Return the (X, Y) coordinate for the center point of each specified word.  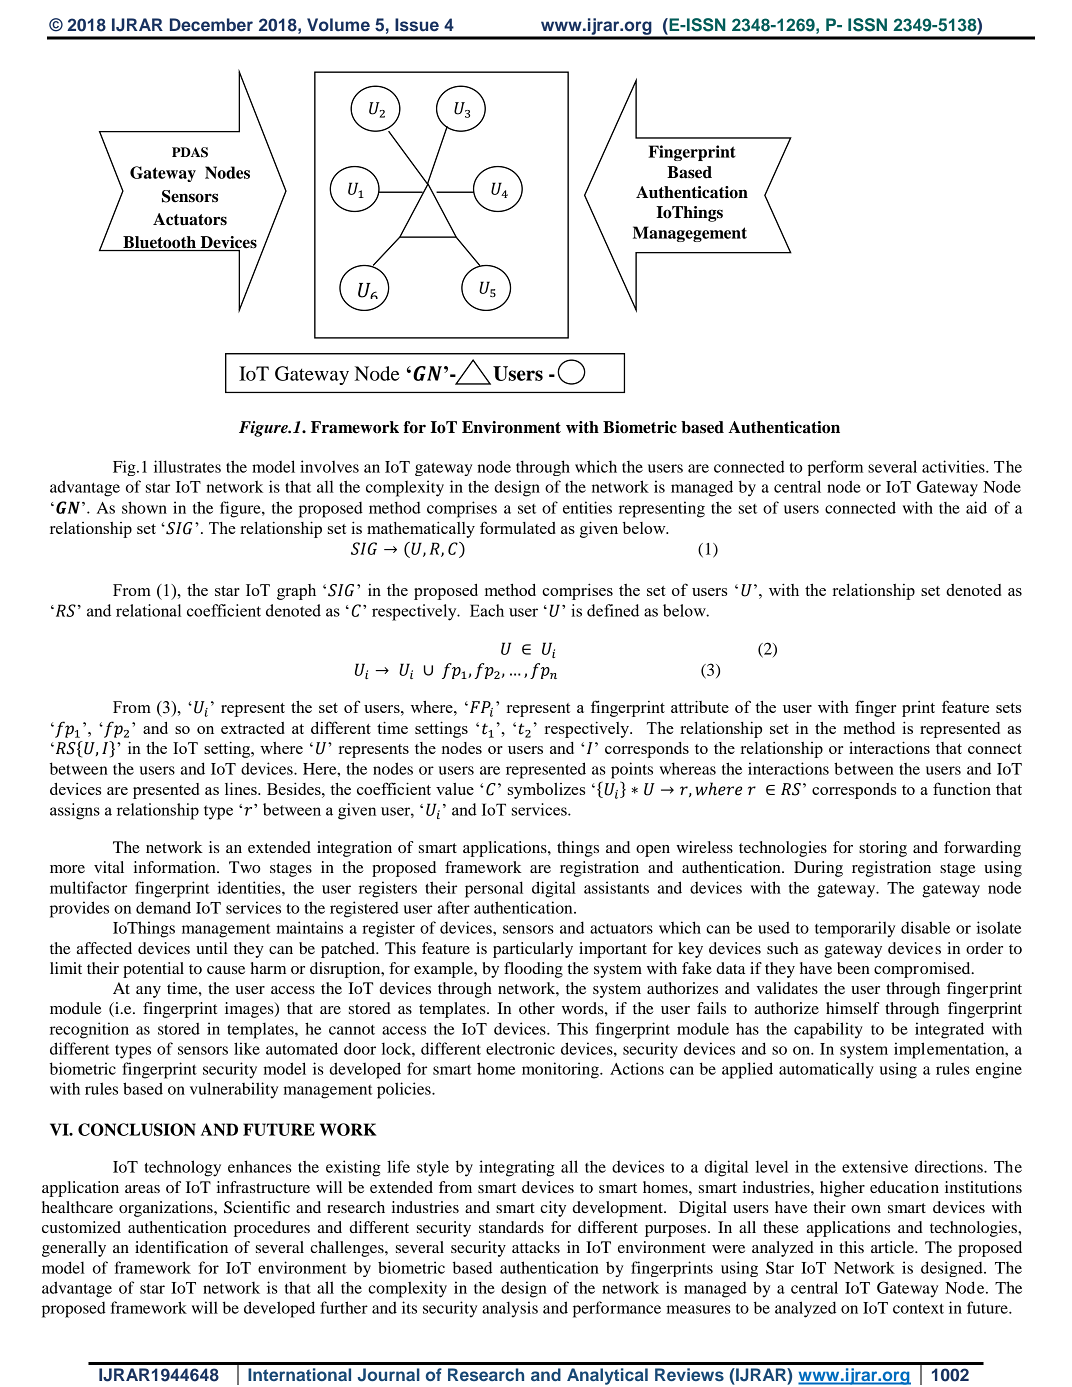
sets (1008, 708)
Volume (338, 24)
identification (181, 1247)
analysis (510, 1309)
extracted (253, 728)
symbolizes (546, 791)
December (211, 24)
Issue (417, 24)
